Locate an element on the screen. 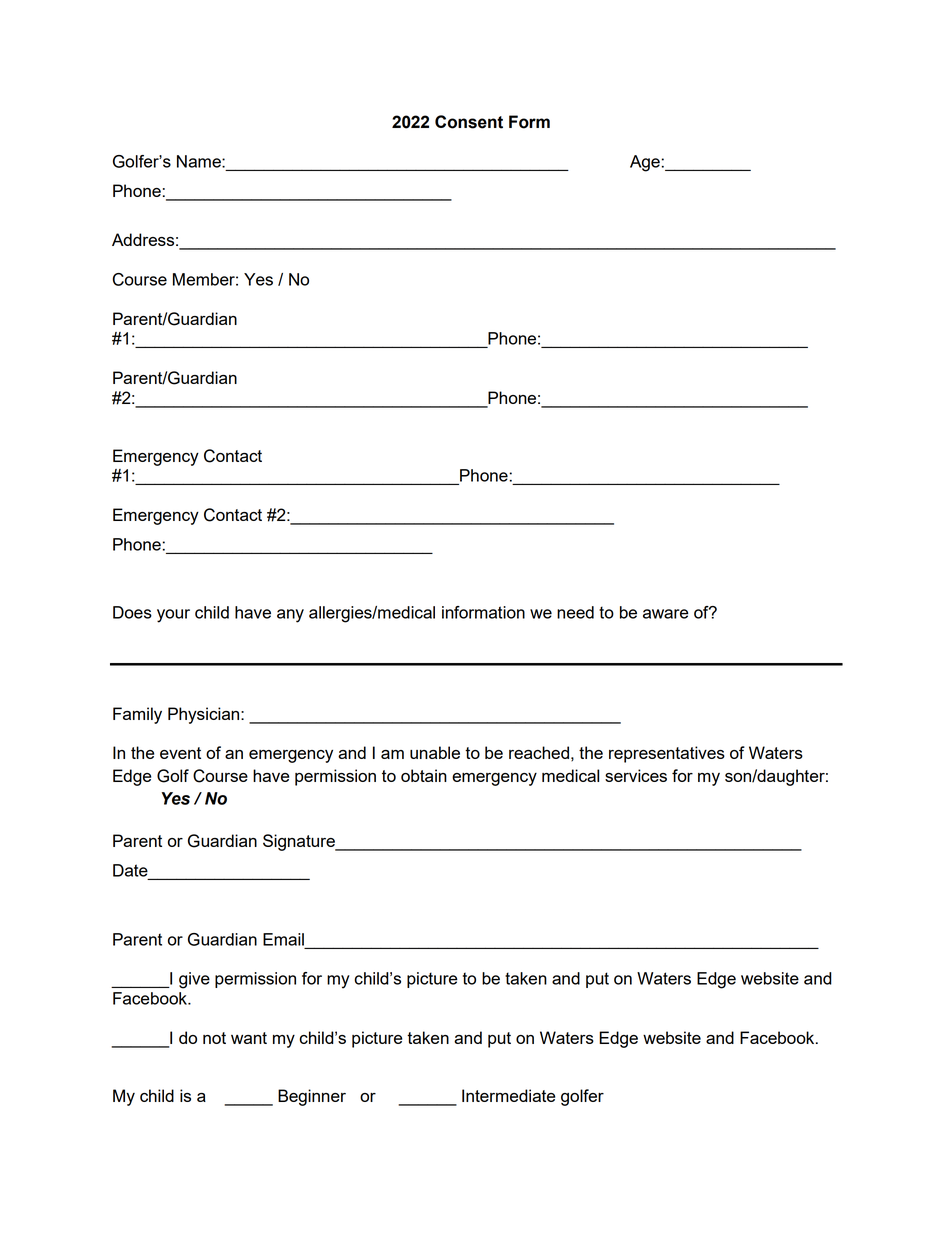  event is located at coordinates (180, 753).
